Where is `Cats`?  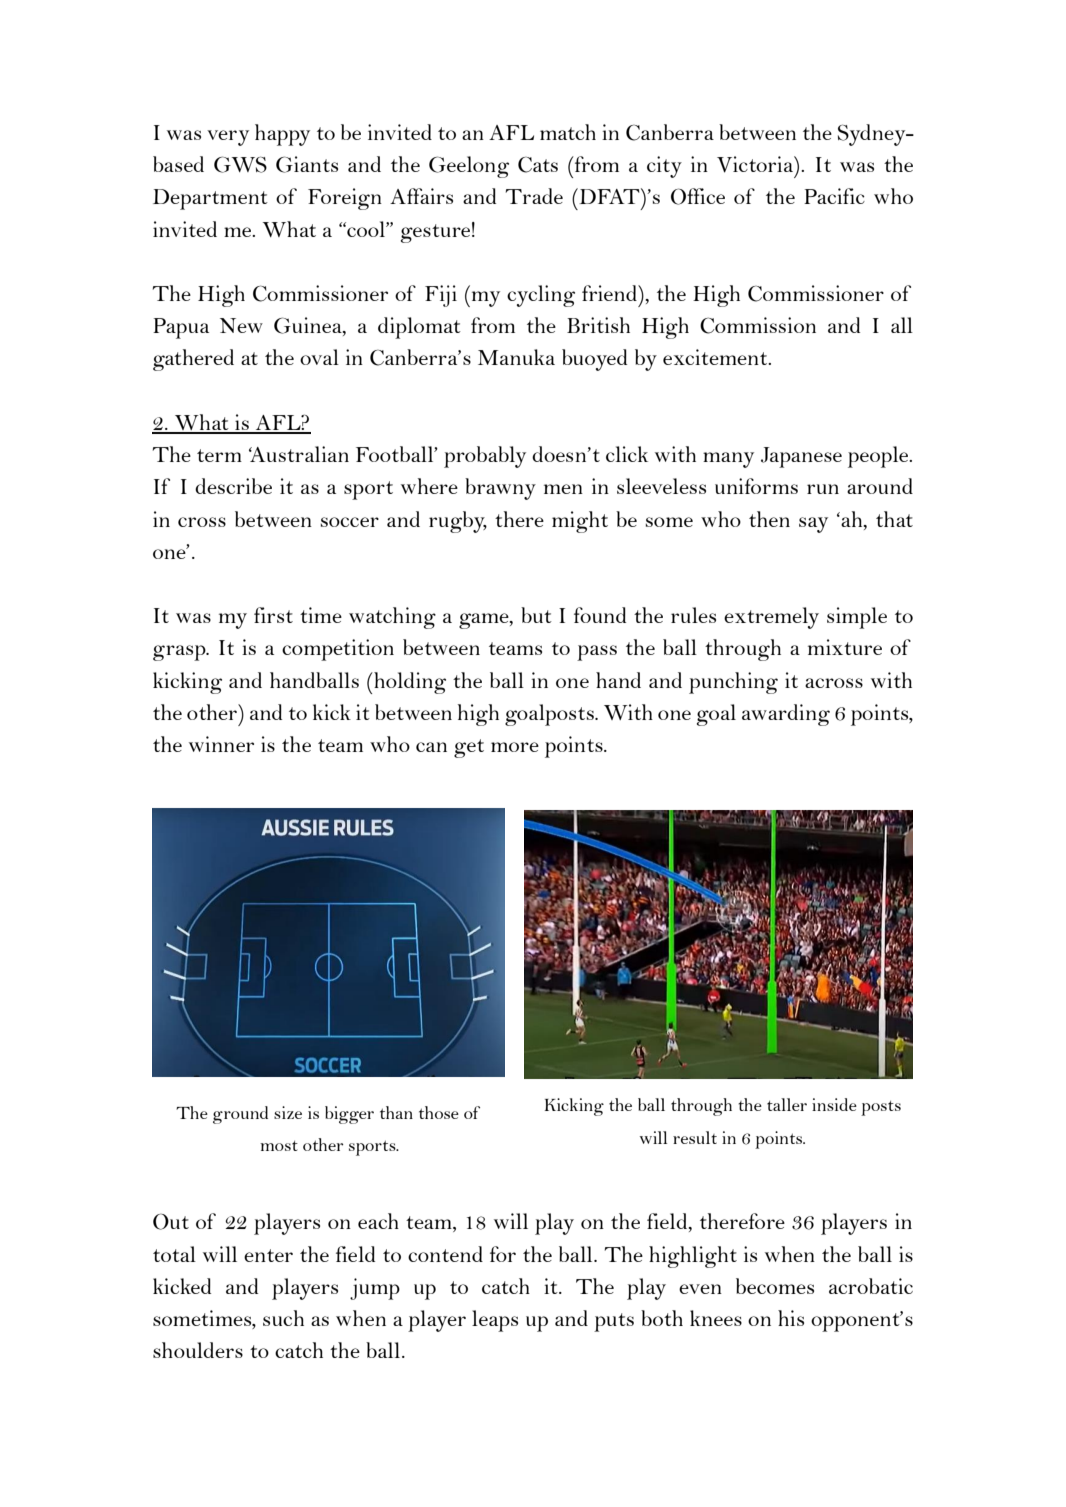
Cats is located at coordinates (538, 165).
